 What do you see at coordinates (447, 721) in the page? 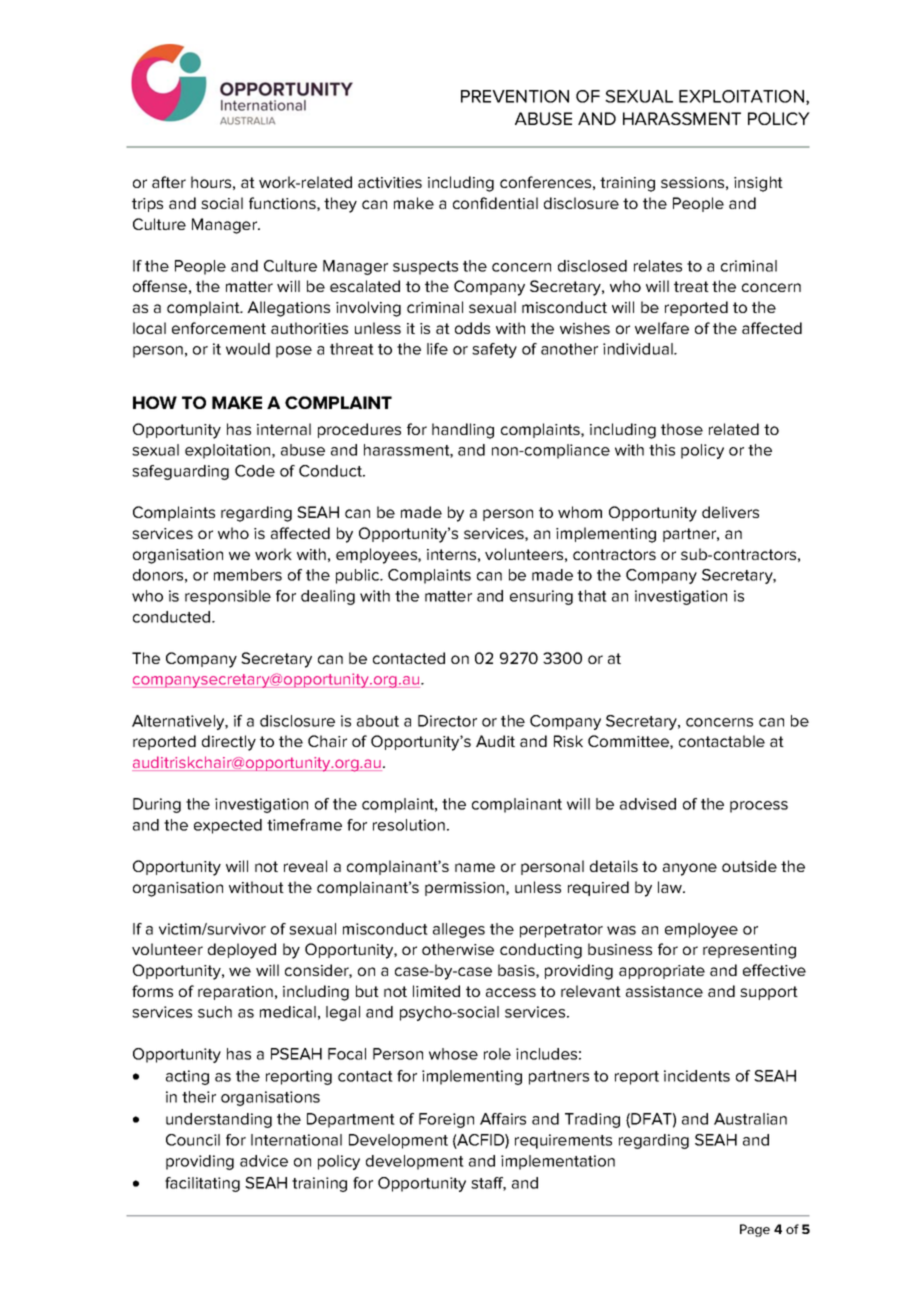
I see `Director` at bounding box center [447, 721].
